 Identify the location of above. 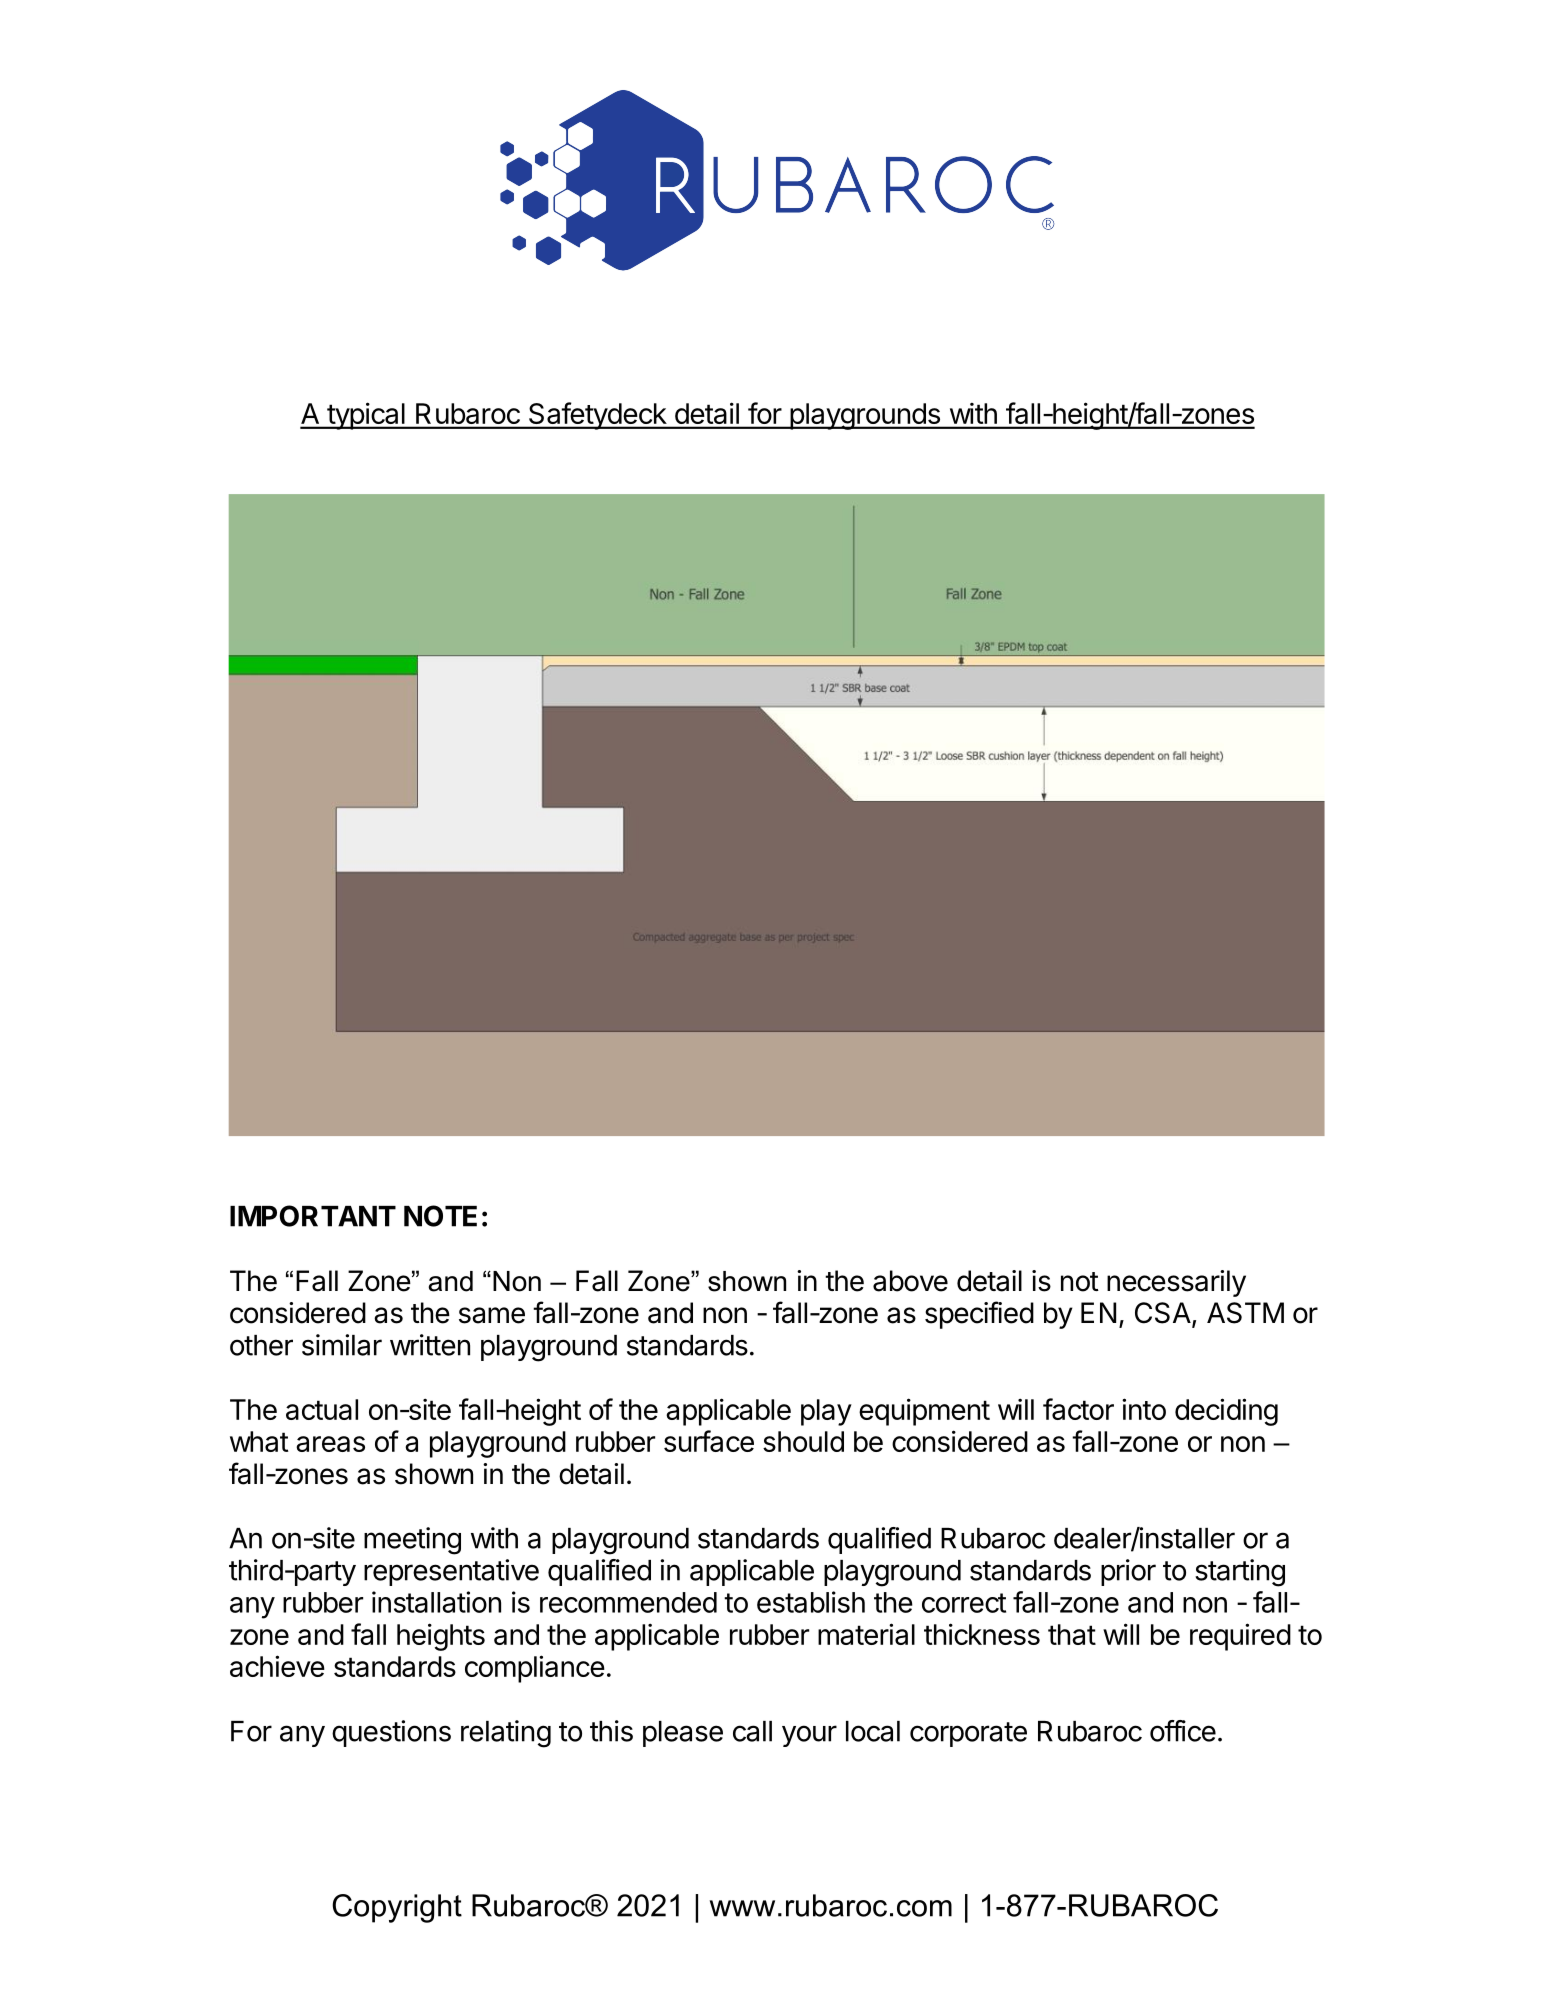
(910, 1281).
